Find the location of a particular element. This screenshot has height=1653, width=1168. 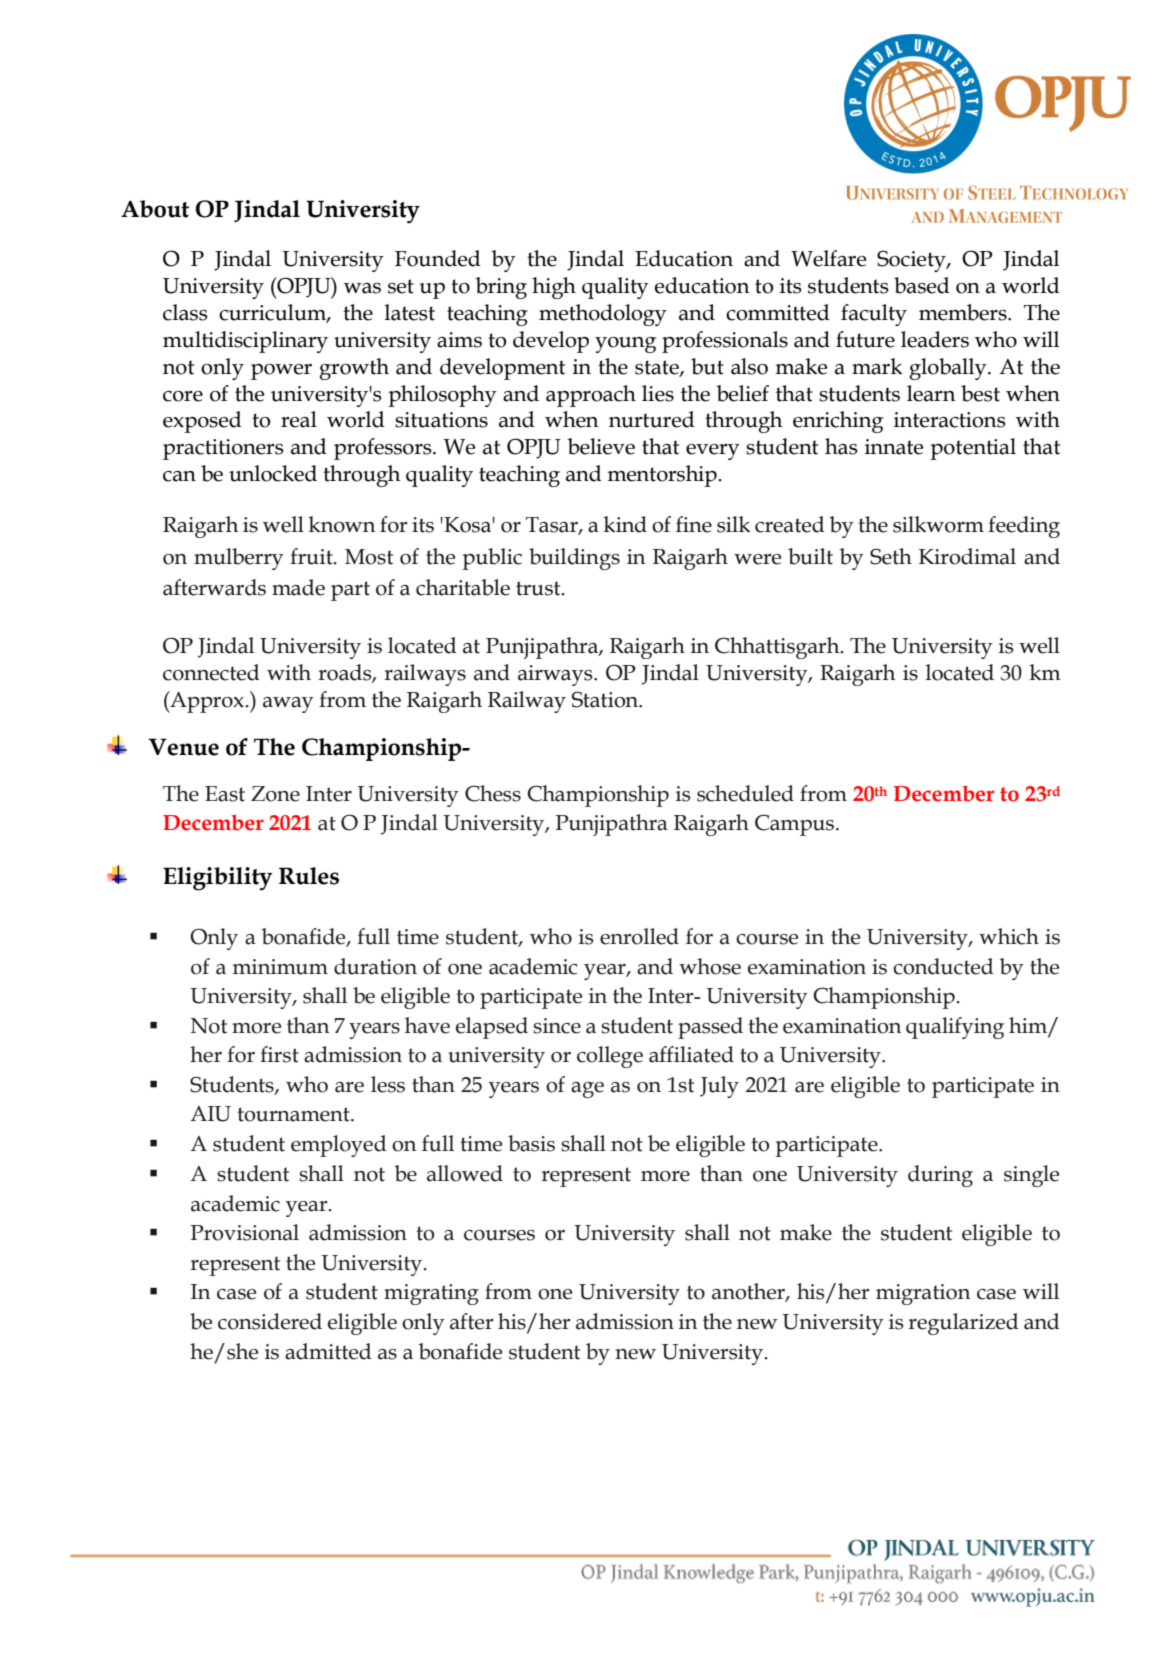

migration is located at coordinates (923, 1294).
